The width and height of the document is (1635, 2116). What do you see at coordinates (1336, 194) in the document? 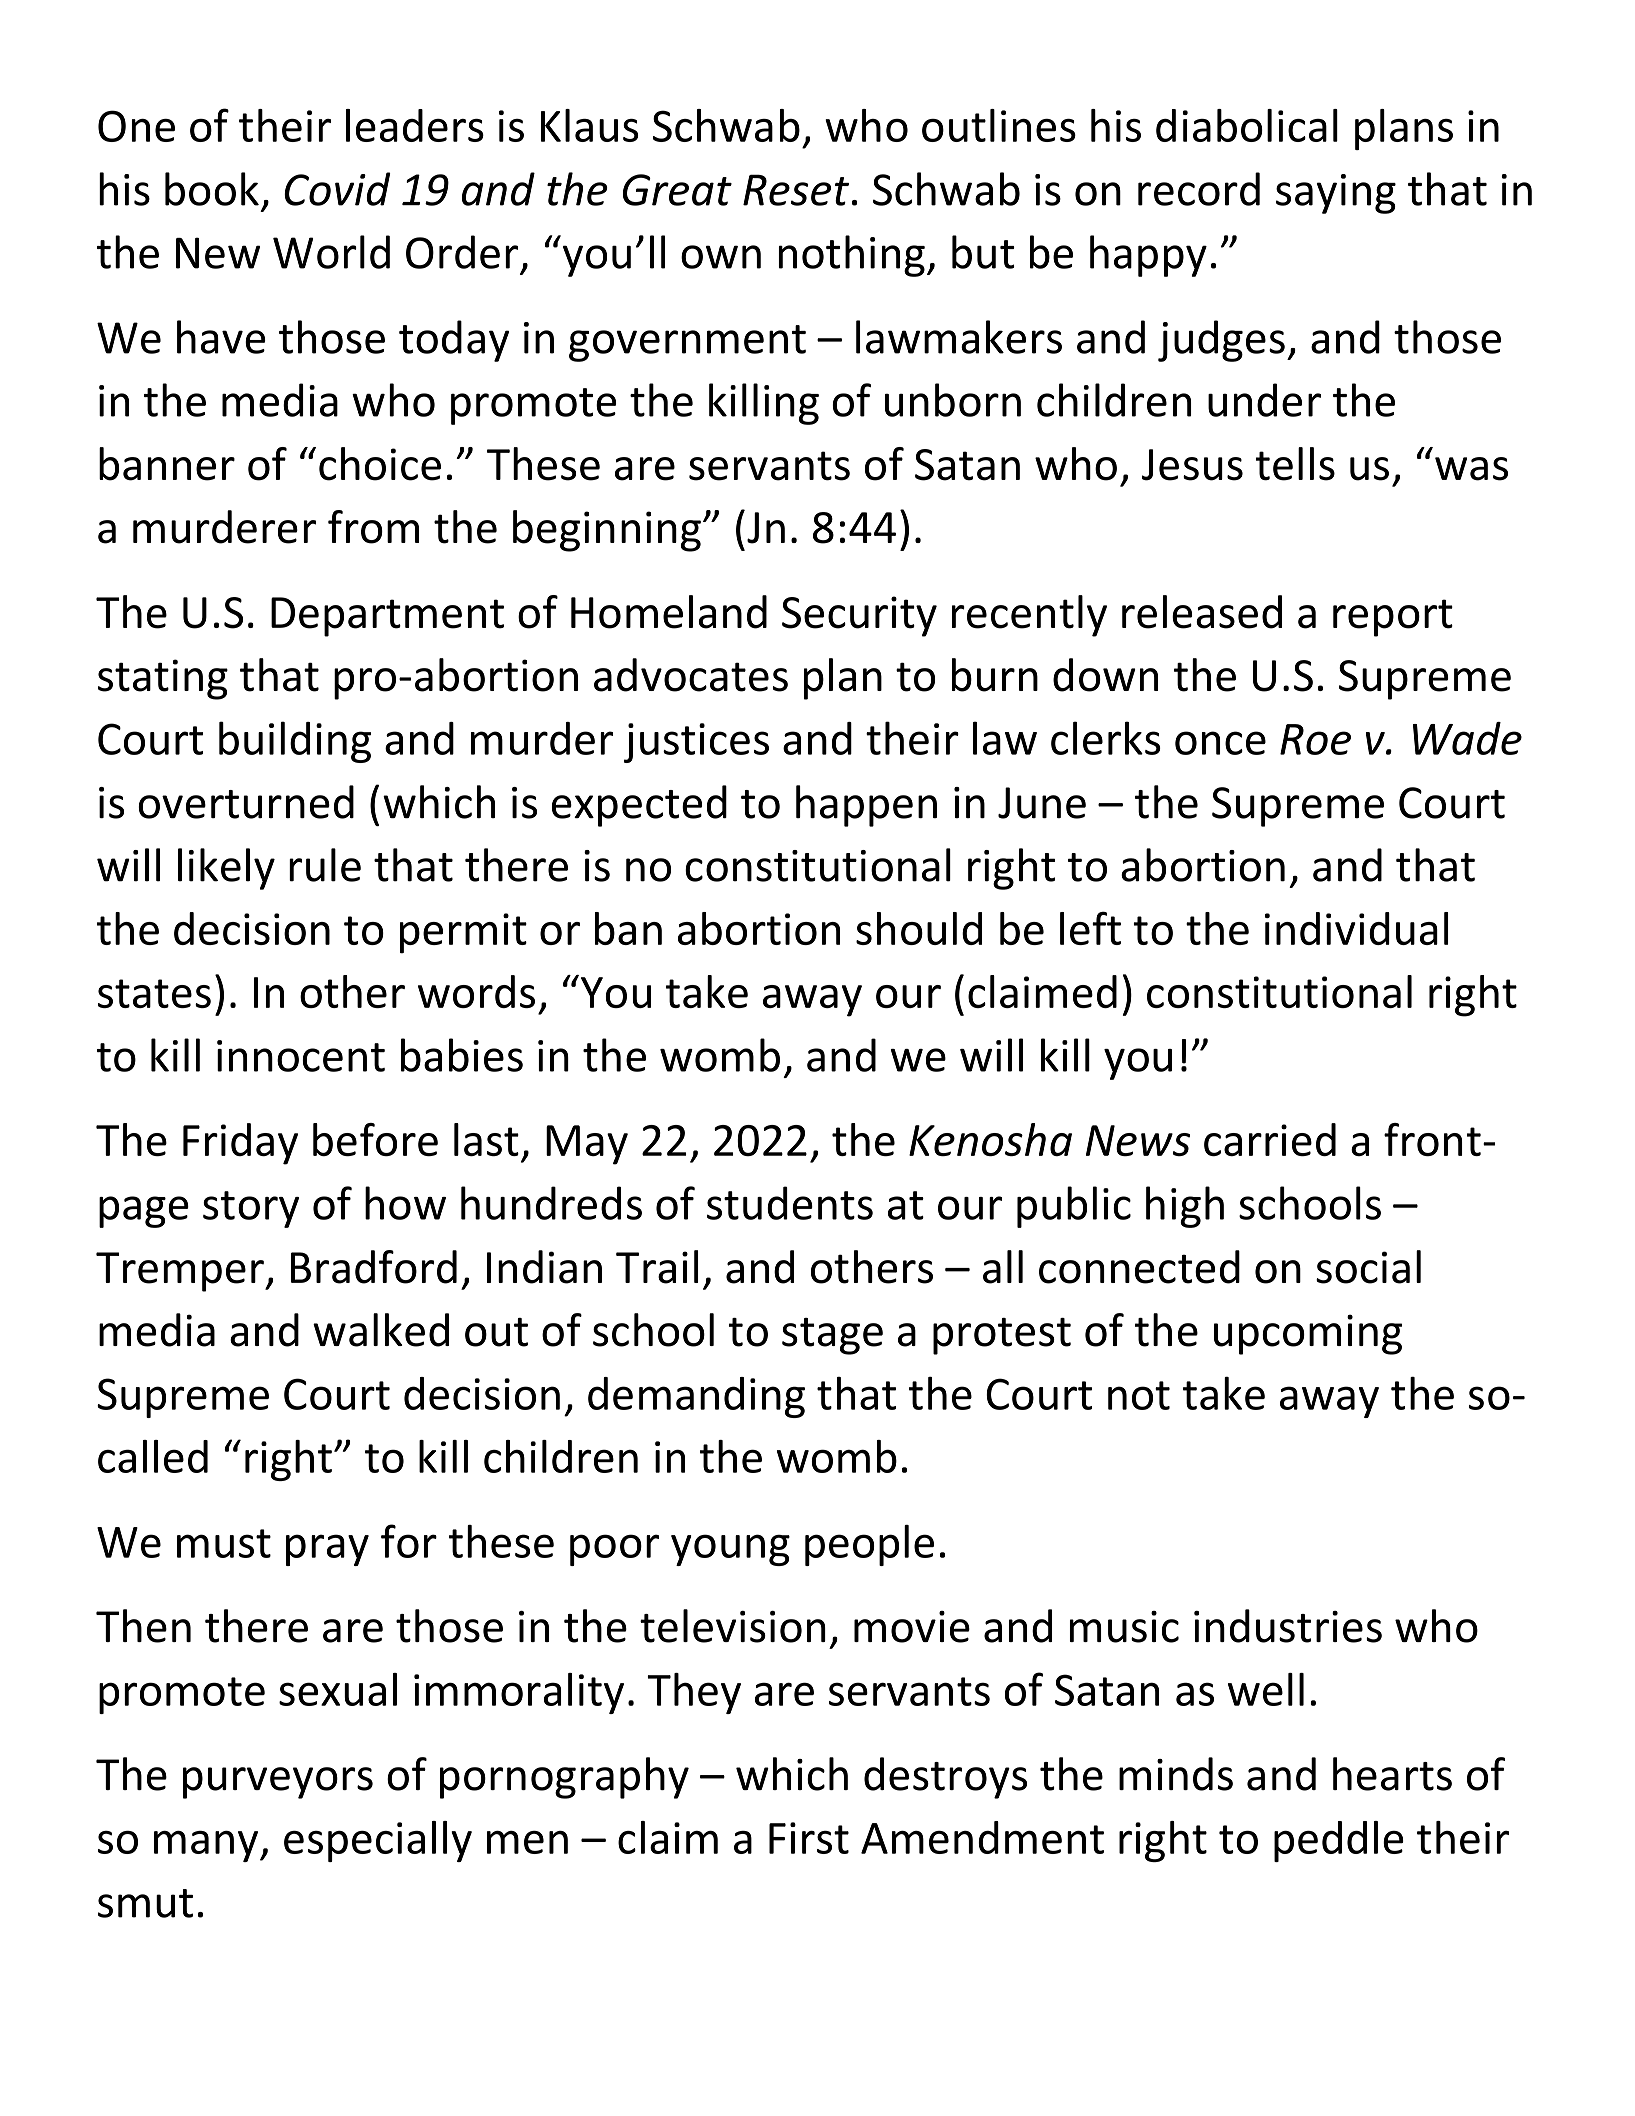
I see `saying` at bounding box center [1336, 194].
